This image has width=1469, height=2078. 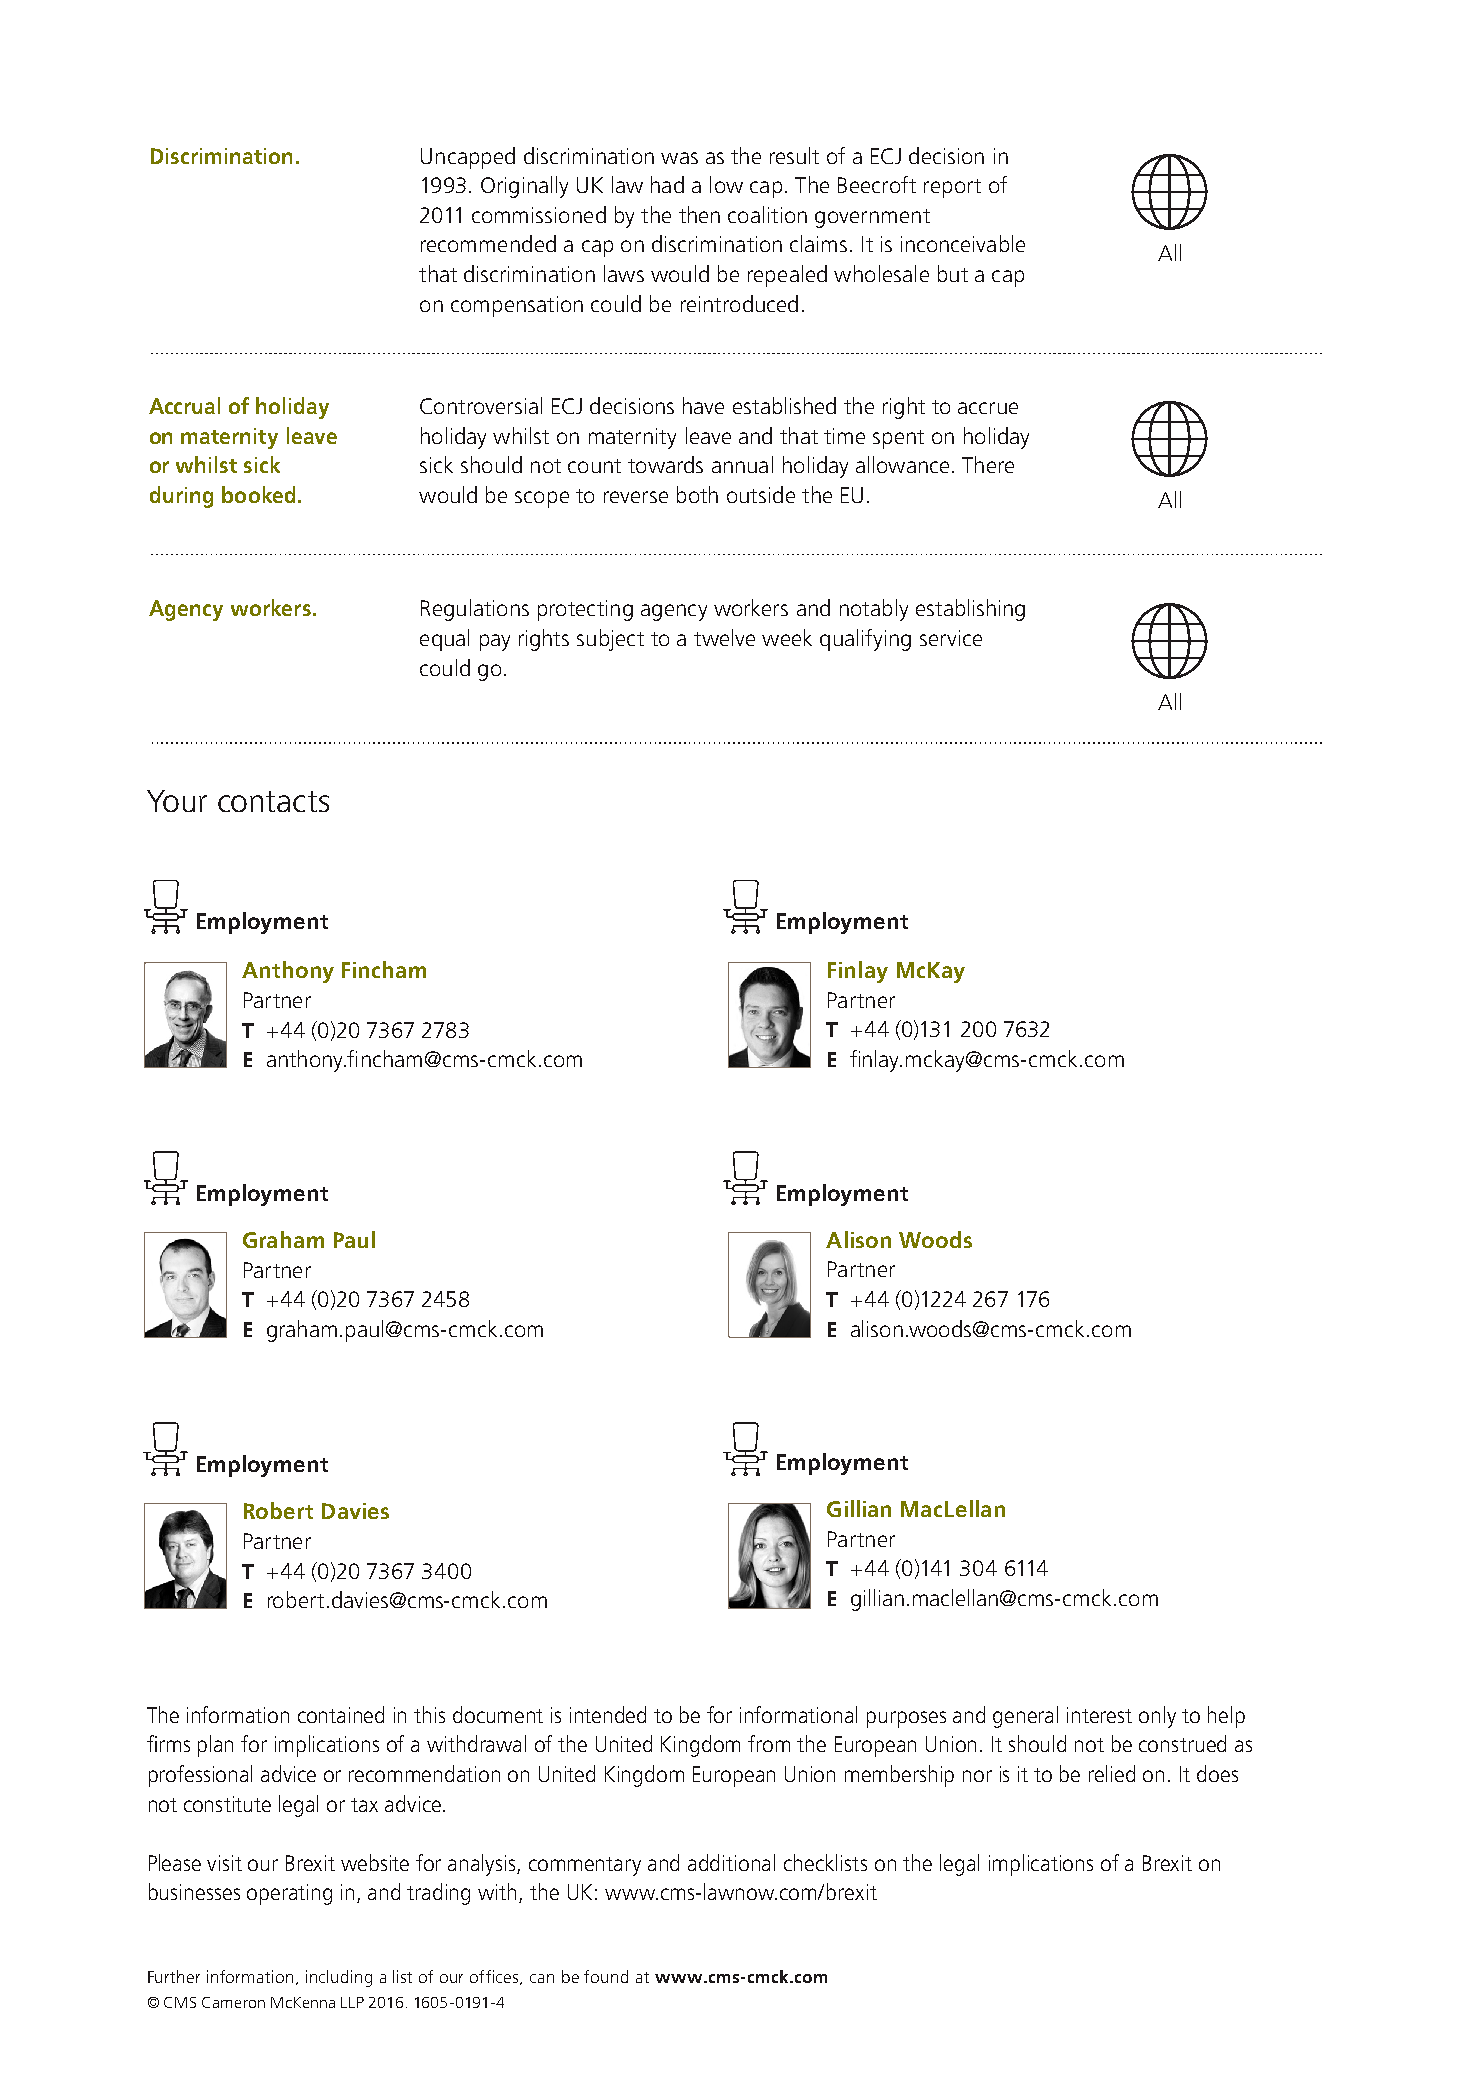 What do you see at coordinates (1099, 1715) in the image?
I see `interest` at bounding box center [1099, 1715].
